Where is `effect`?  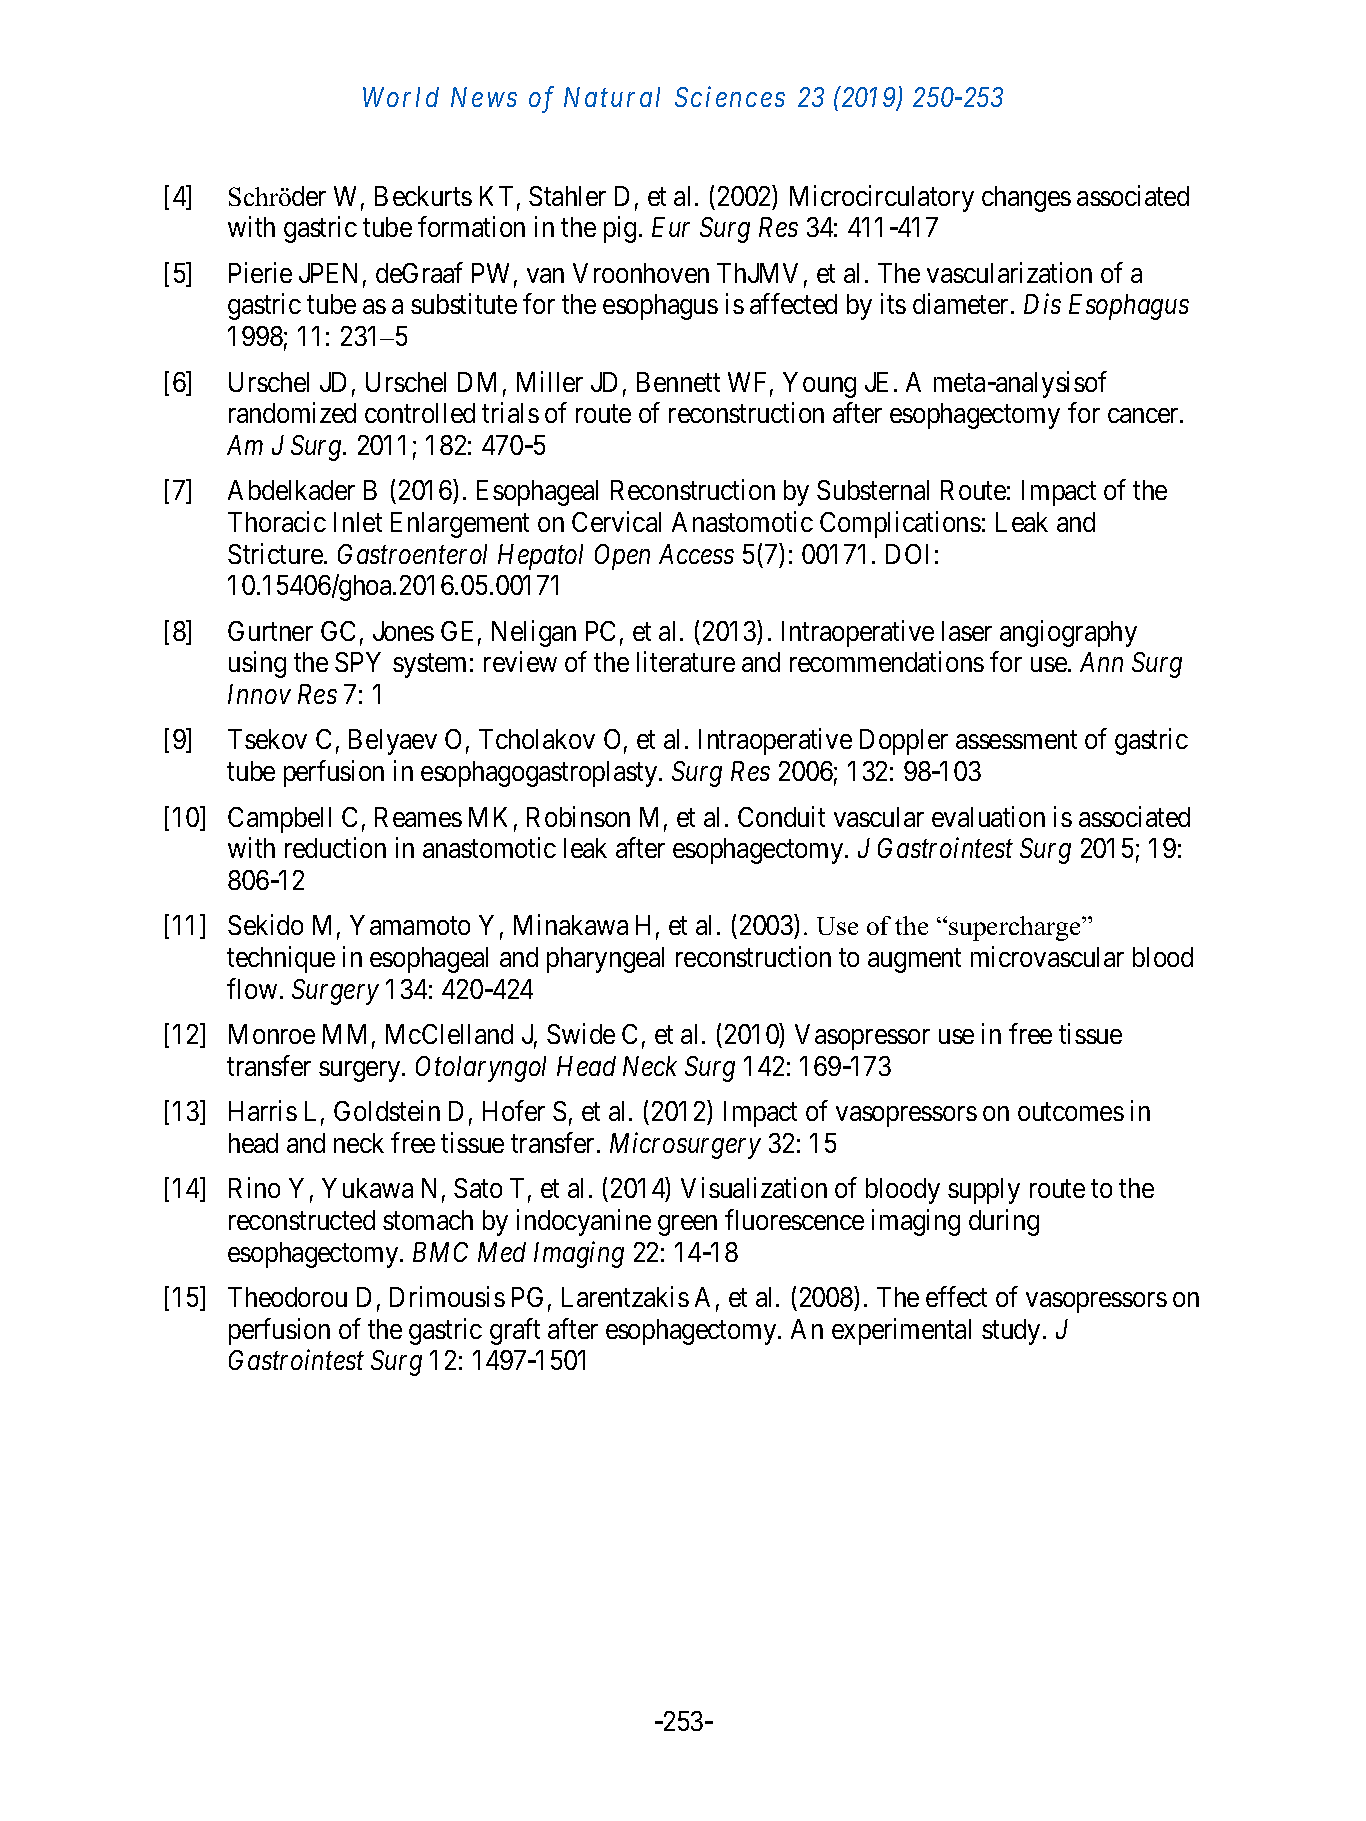 effect is located at coordinates (956, 1296).
